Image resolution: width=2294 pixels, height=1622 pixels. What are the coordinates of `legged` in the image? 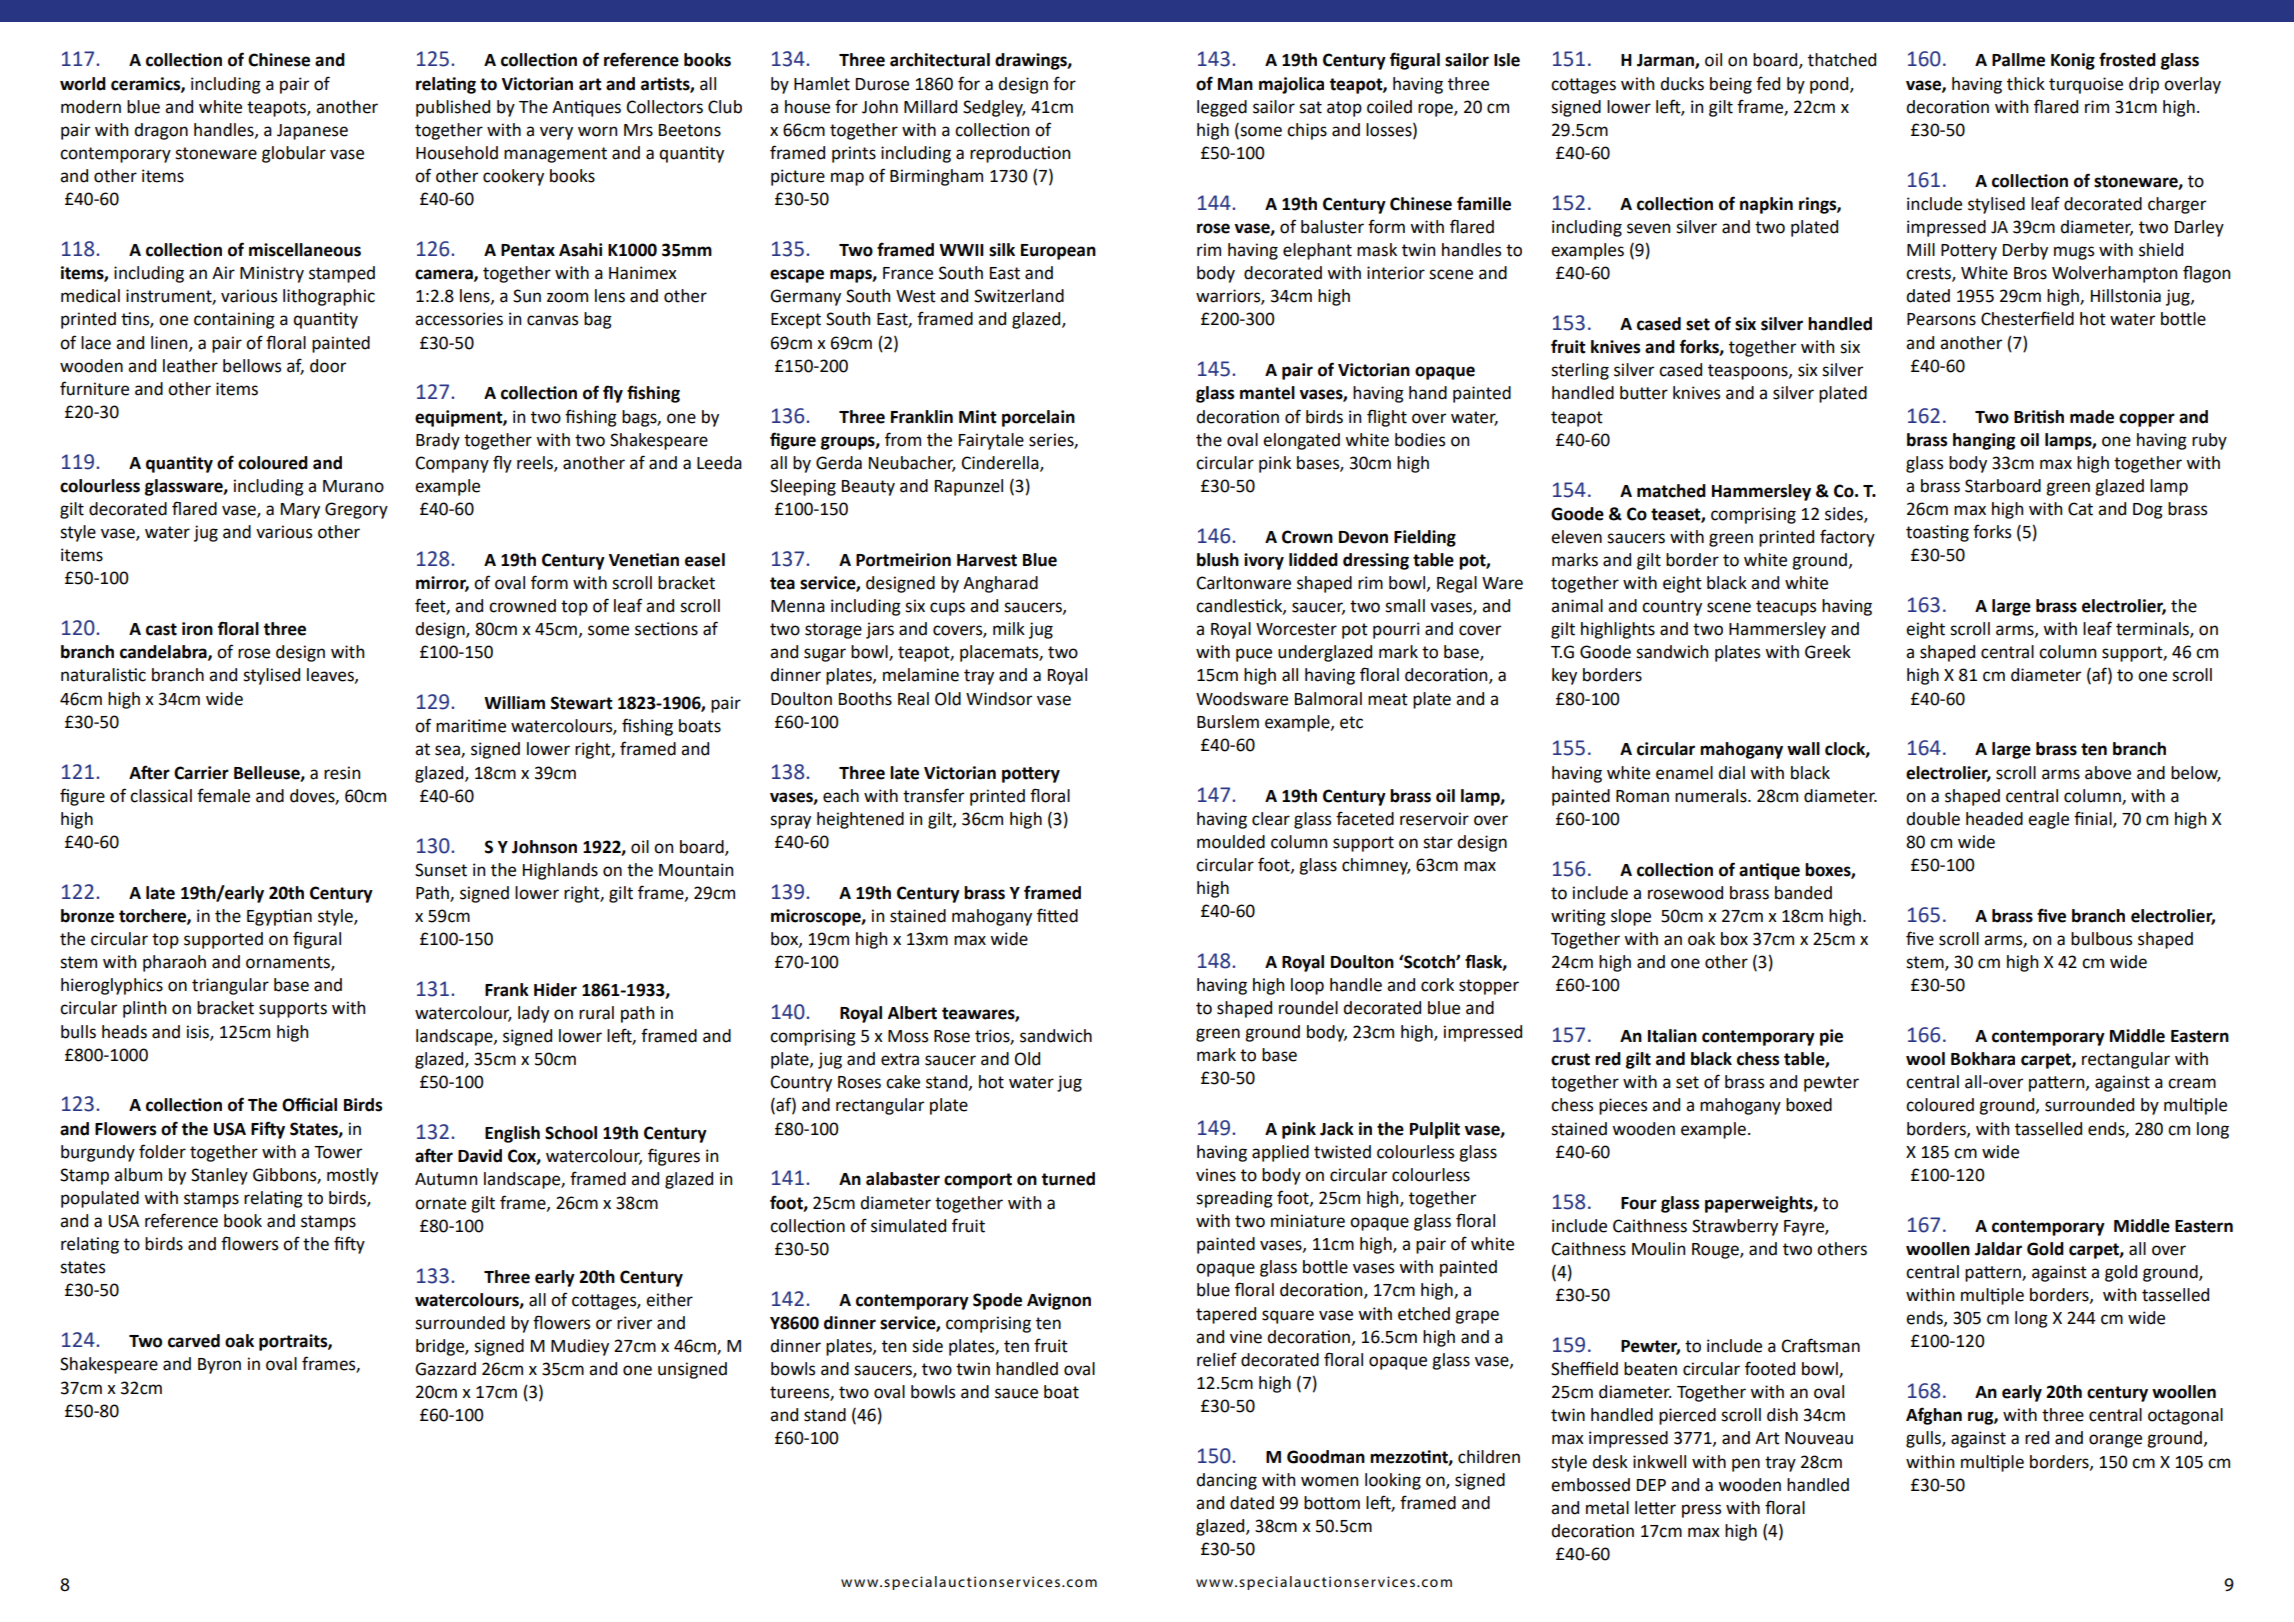 It's located at (1222, 108).
